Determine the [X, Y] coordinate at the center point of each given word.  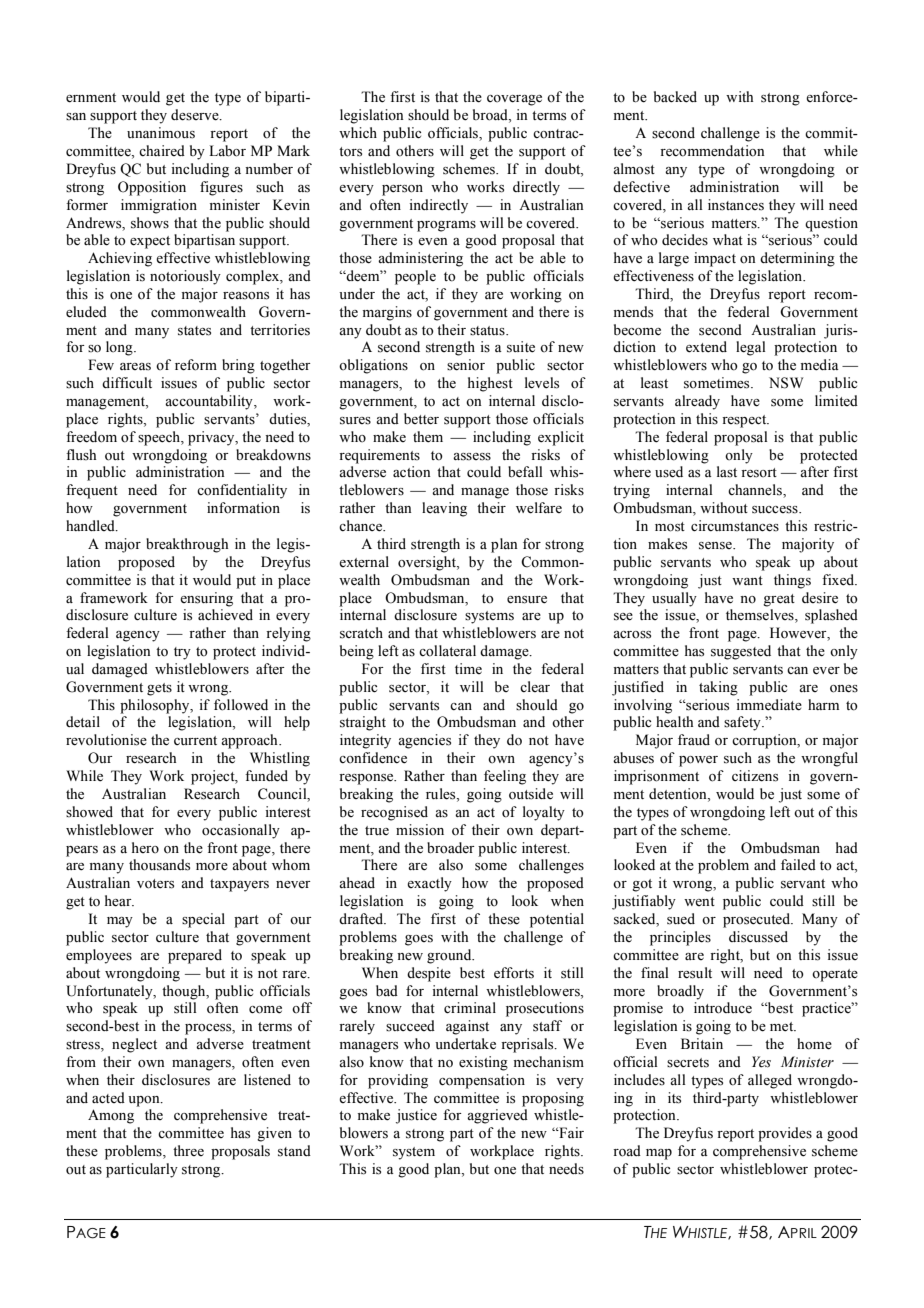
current [195, 741]
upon [145, 1101]
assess [472, 457]
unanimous [161, 133]
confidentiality [242, 491]
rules [442, 795]
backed [675, 97]
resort [759, 473]
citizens [755, 776]
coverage [514, 100]
